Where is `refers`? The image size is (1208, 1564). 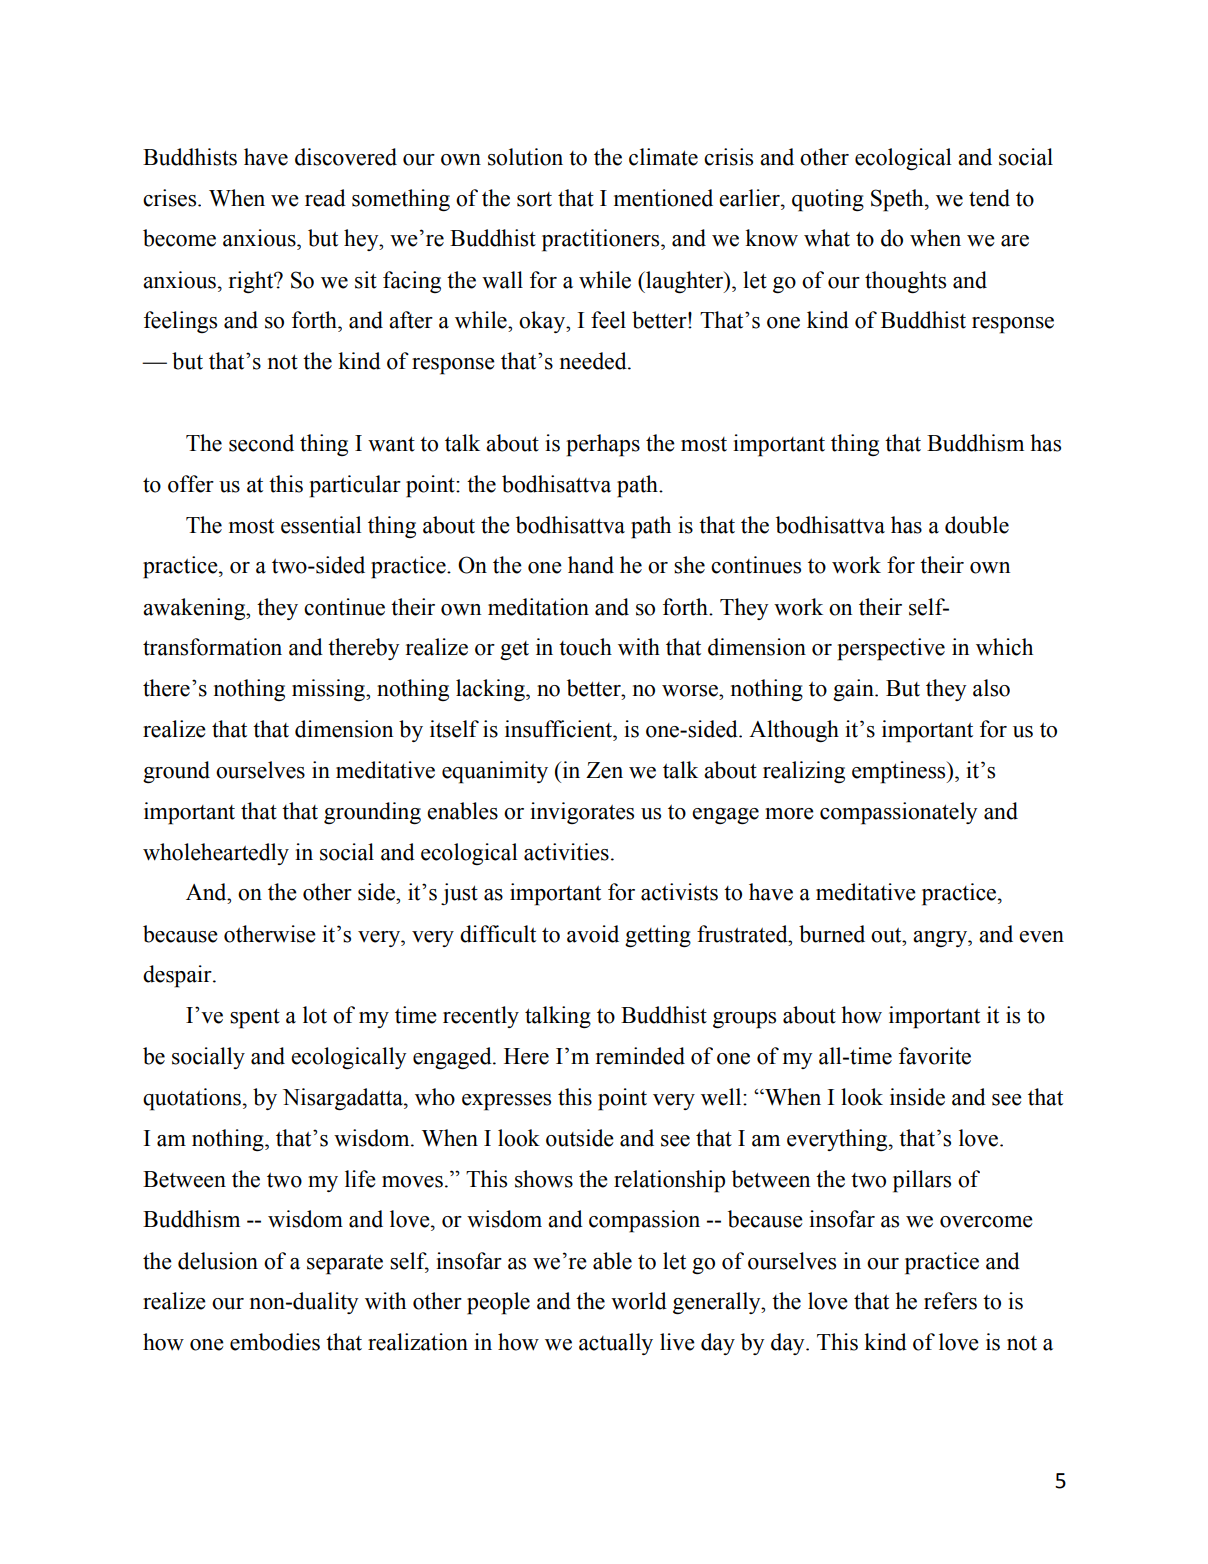
refers is located at coordinates (950, 1301).
